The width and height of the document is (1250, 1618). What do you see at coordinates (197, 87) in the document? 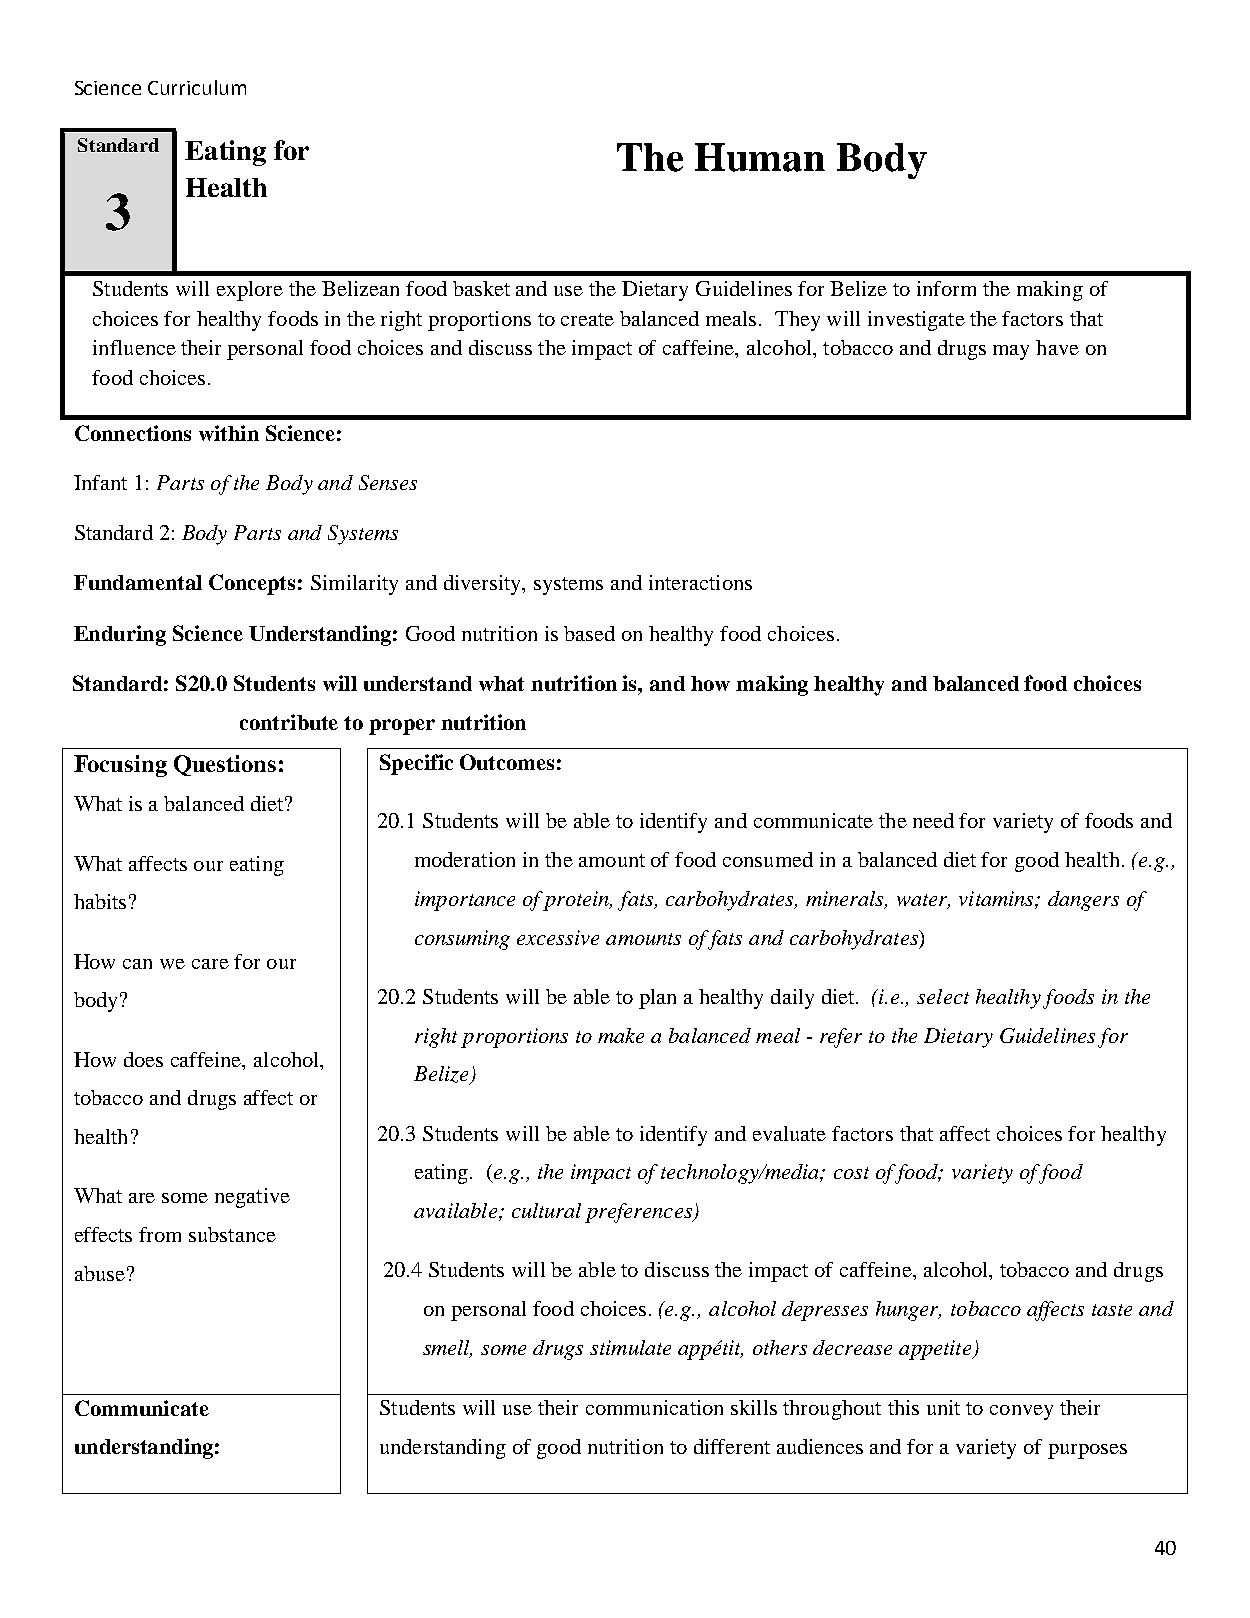
I see `Curriculum` at bounding box center [197, 87].
